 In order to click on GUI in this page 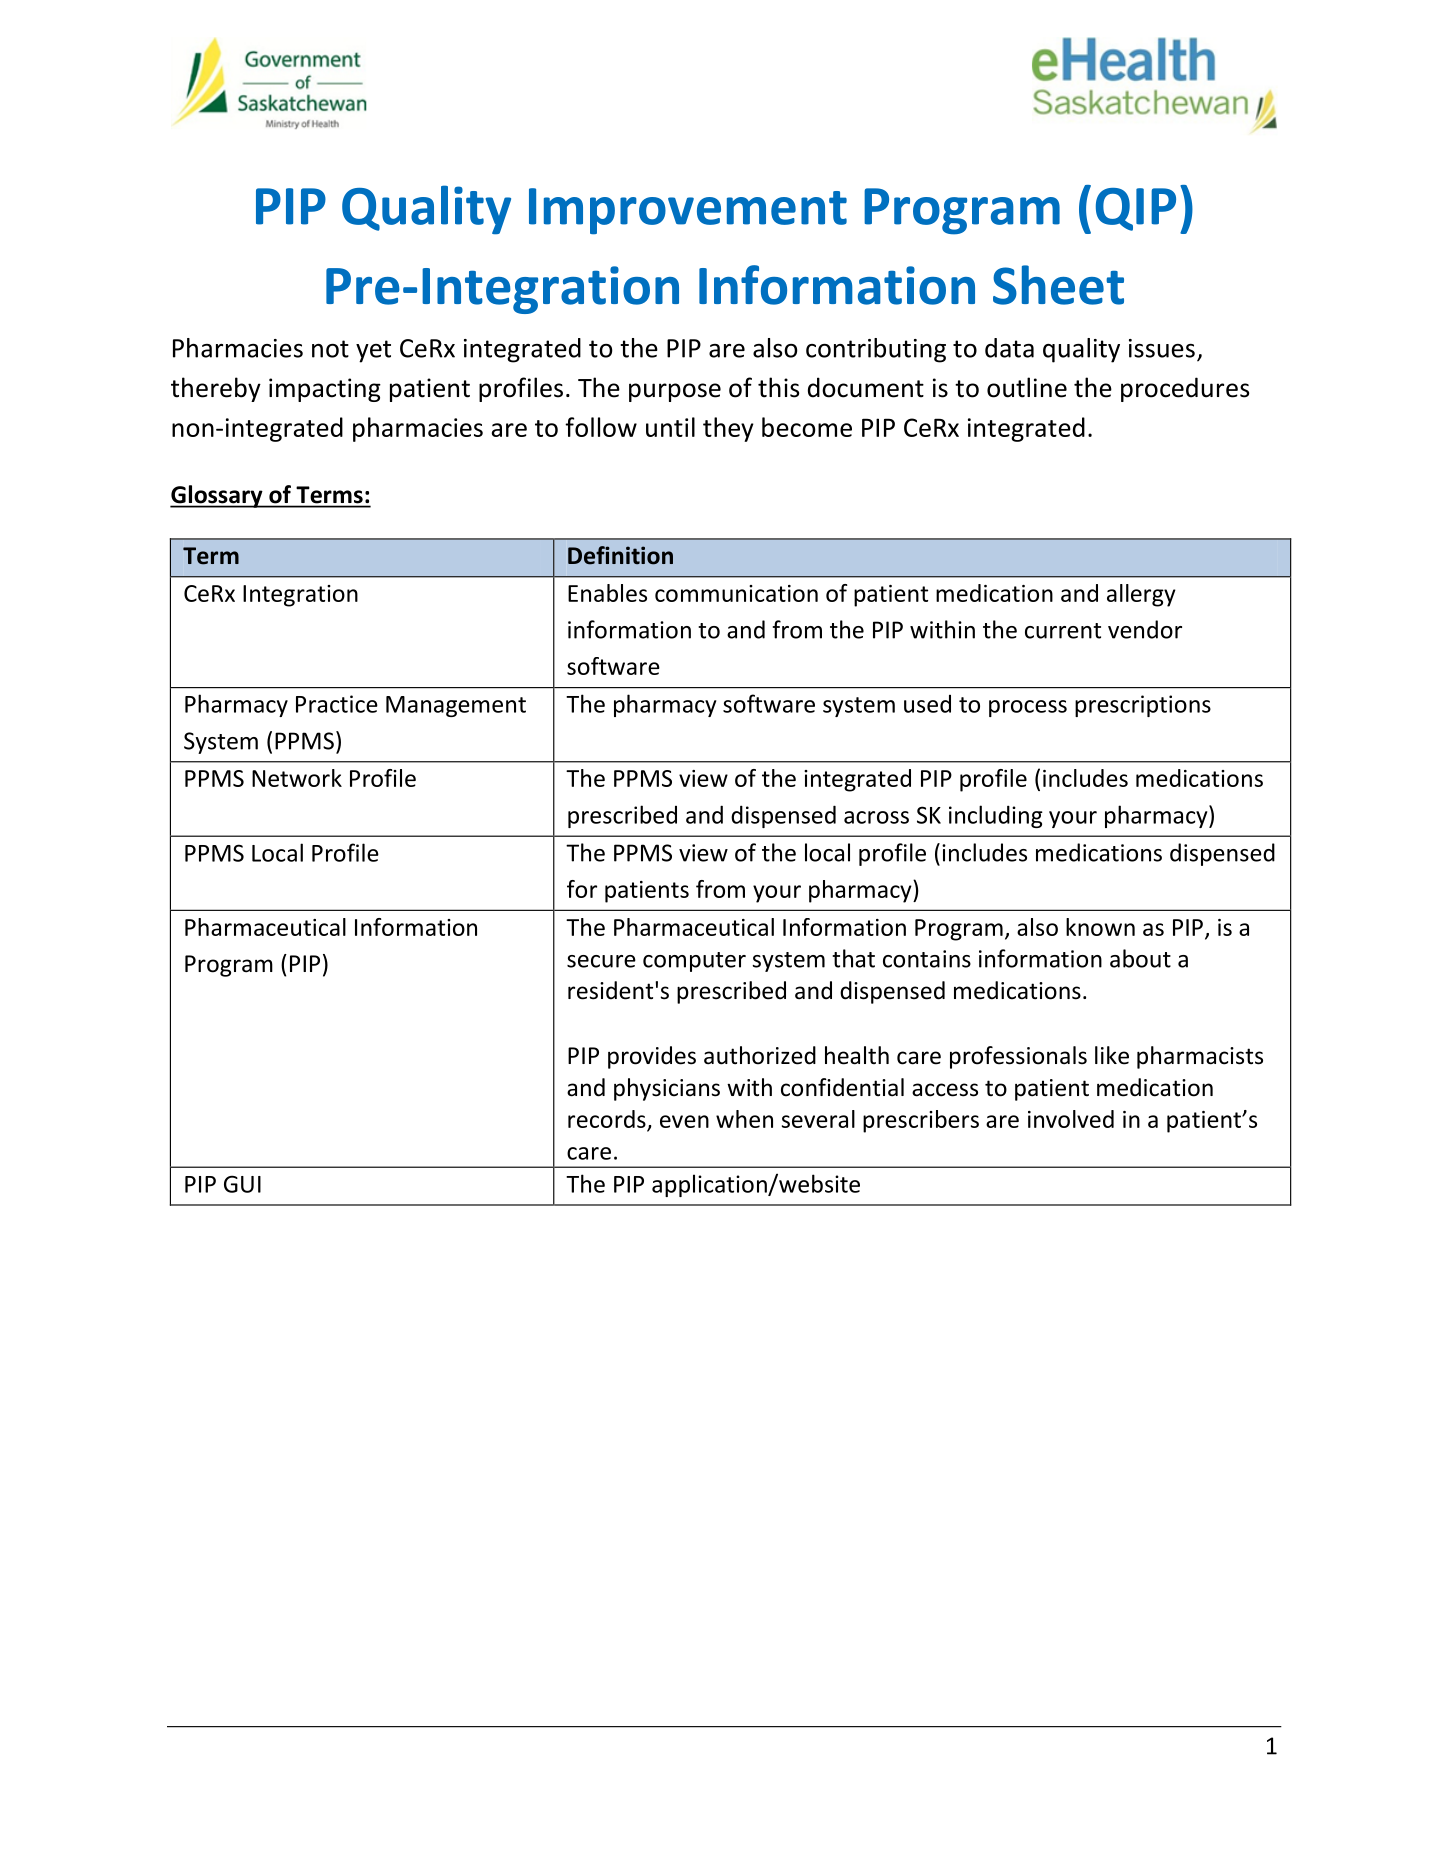, I will do `click(242, 1184)`.
